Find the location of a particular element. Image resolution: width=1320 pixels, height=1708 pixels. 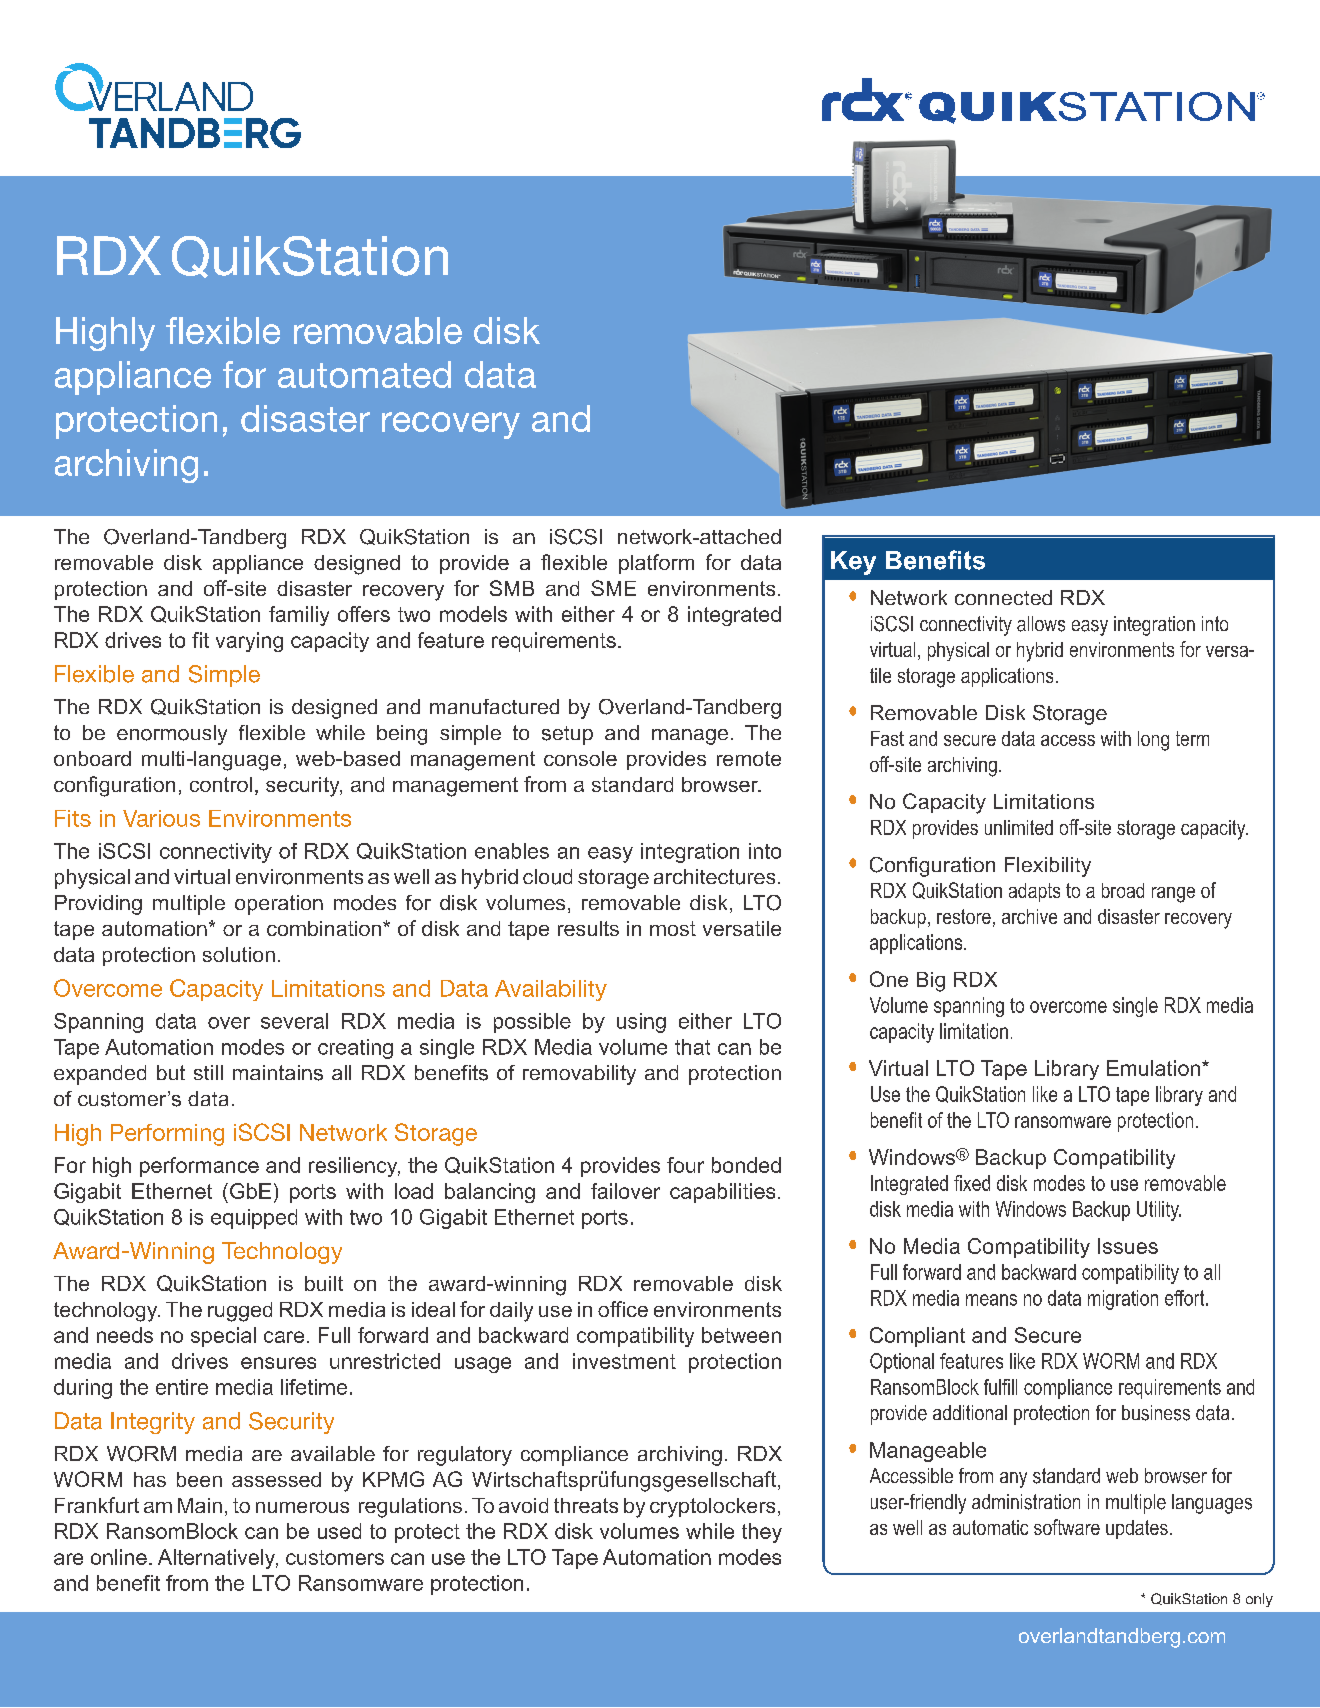

remote is located at coordinates (749, 758).
